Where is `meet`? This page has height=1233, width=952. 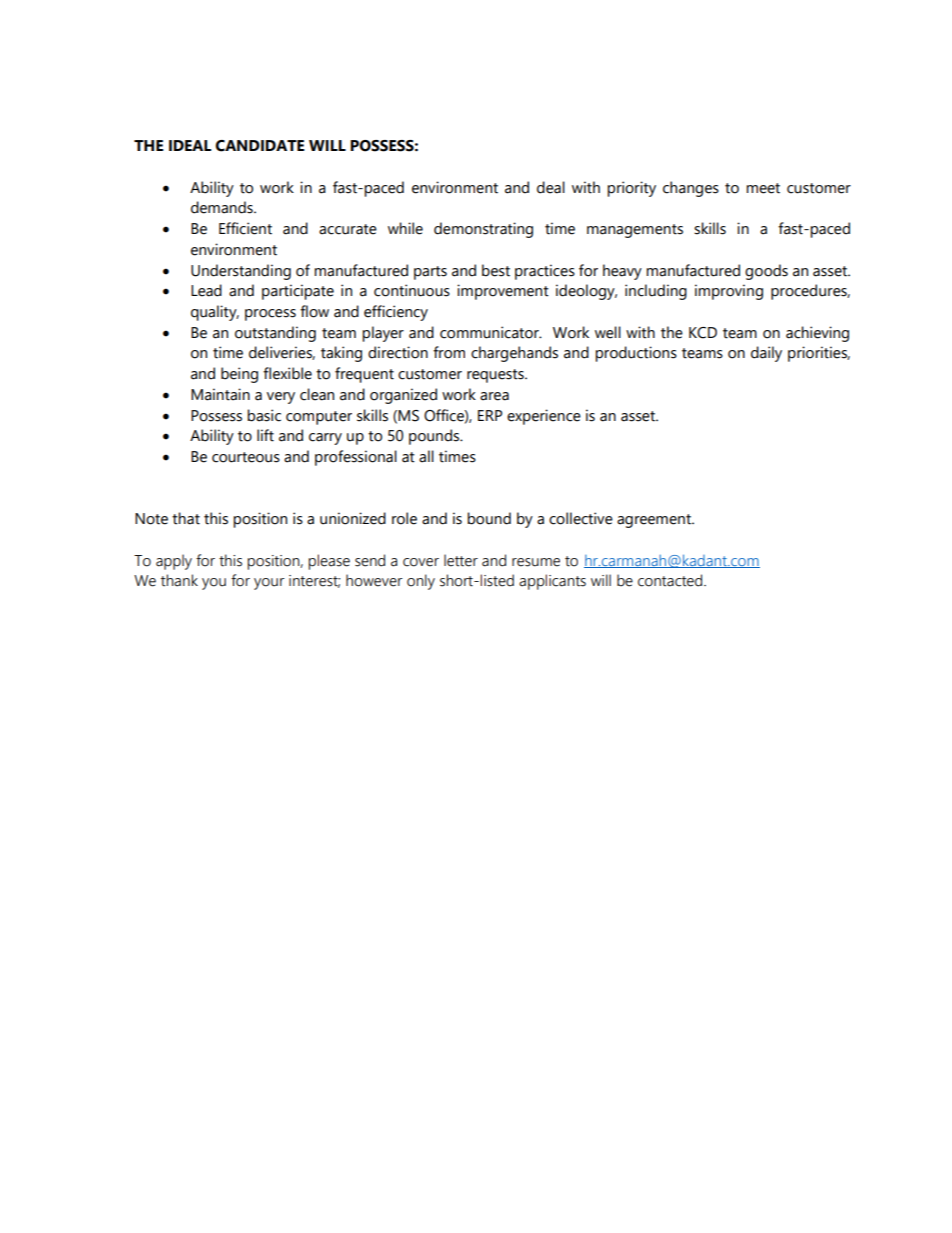 meet is located at coordinates (763, 188).
